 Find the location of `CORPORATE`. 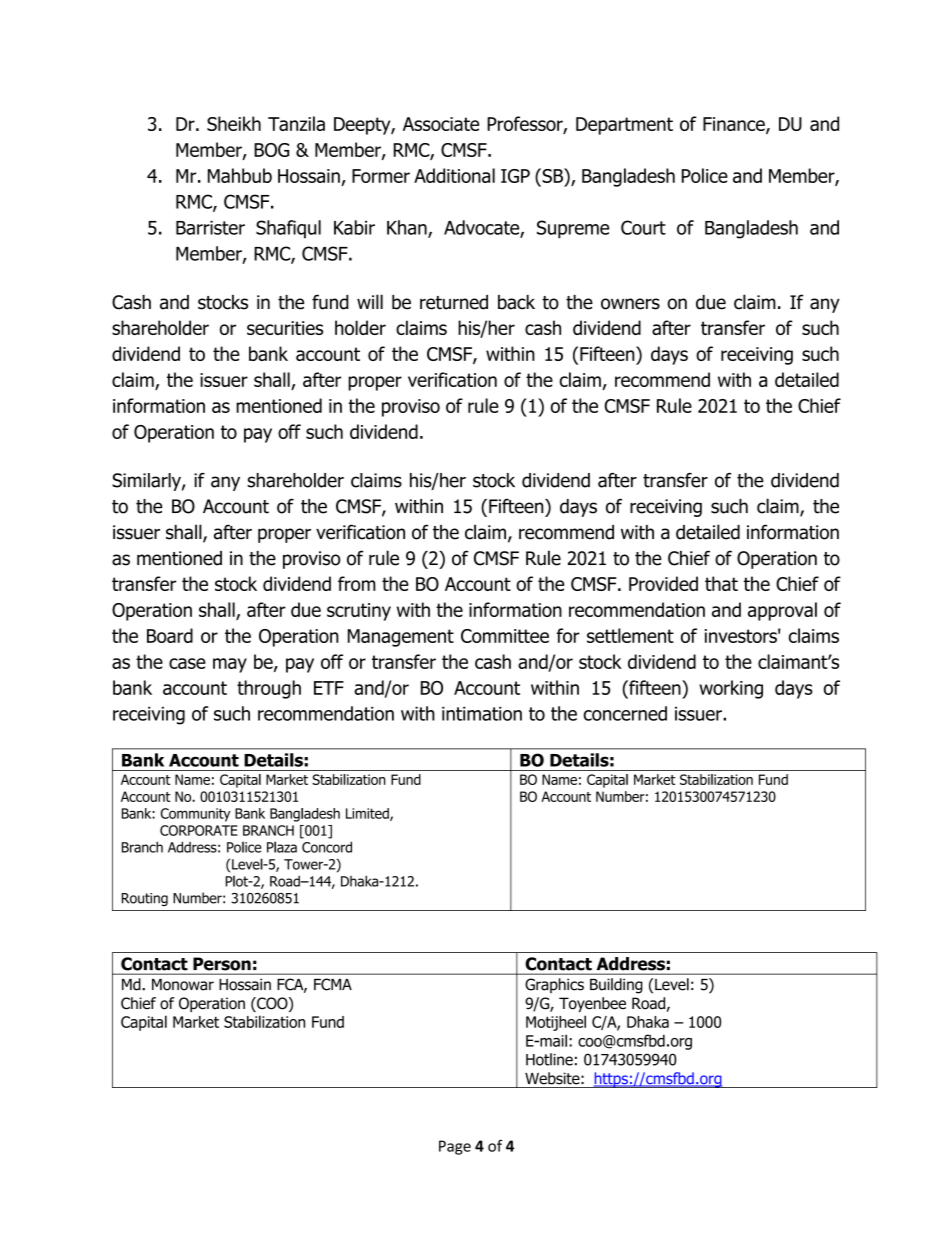

CORPORATE is located at coordinates (199, 830).
